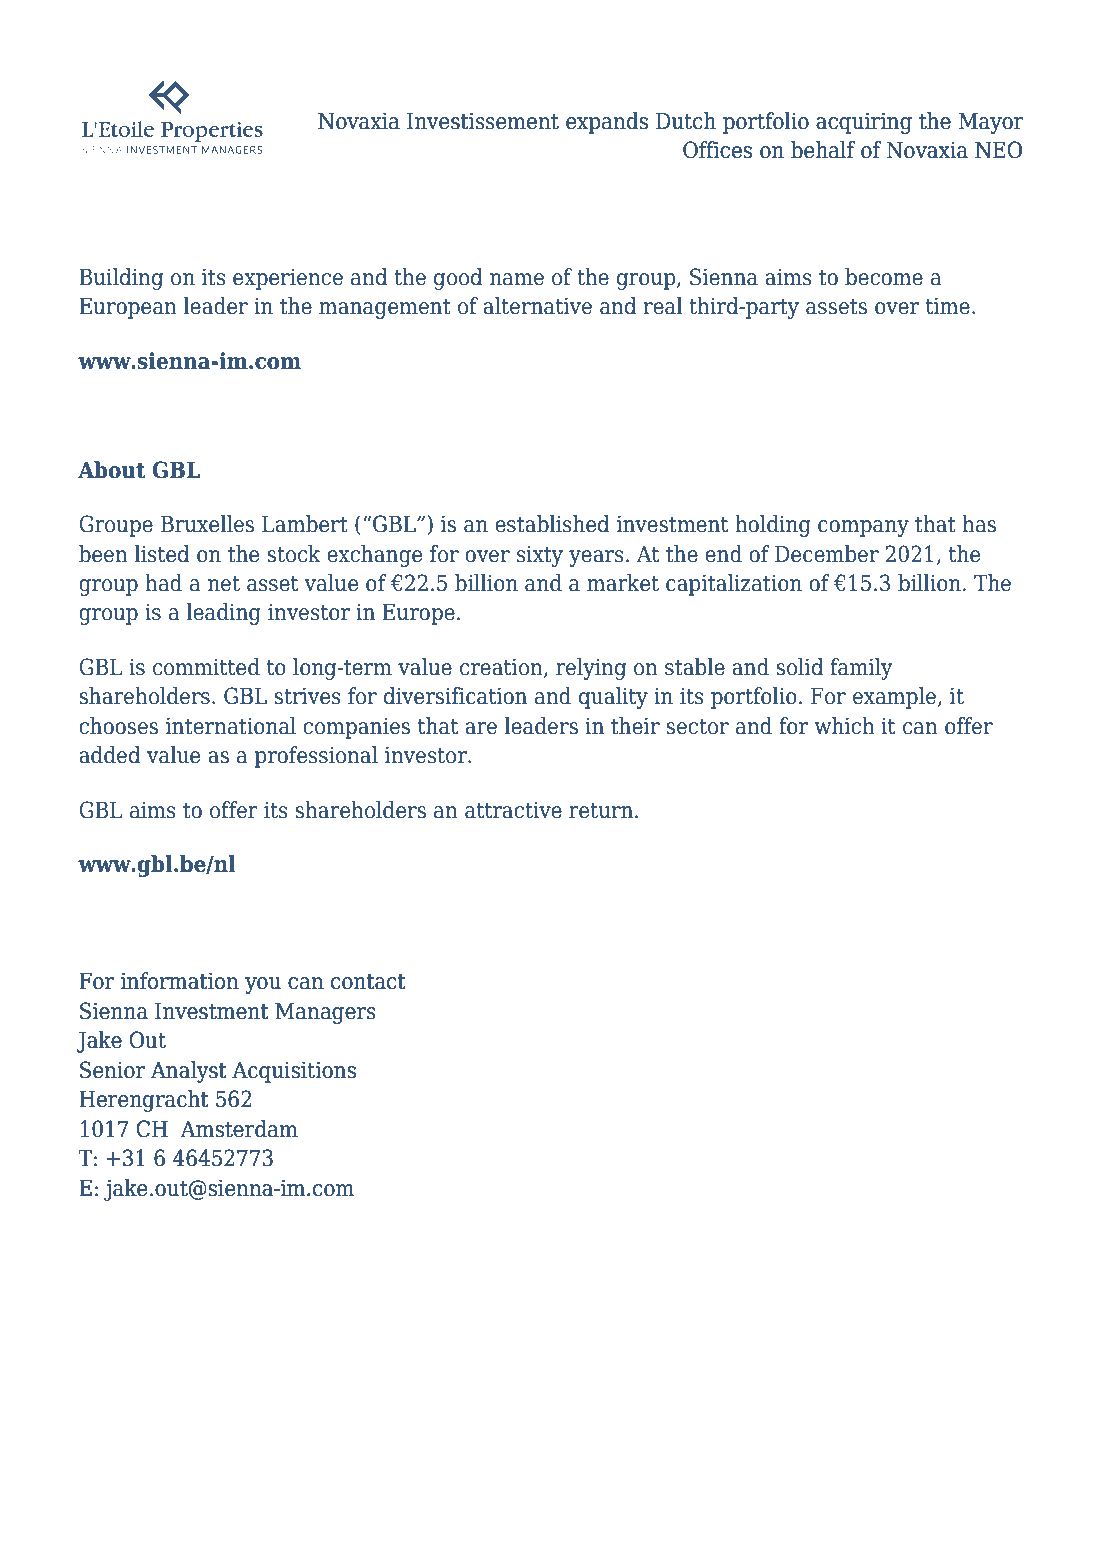  What do you see at coordinates (863, 528) in the document?
I see `company` at bounding box center [863, 528].
